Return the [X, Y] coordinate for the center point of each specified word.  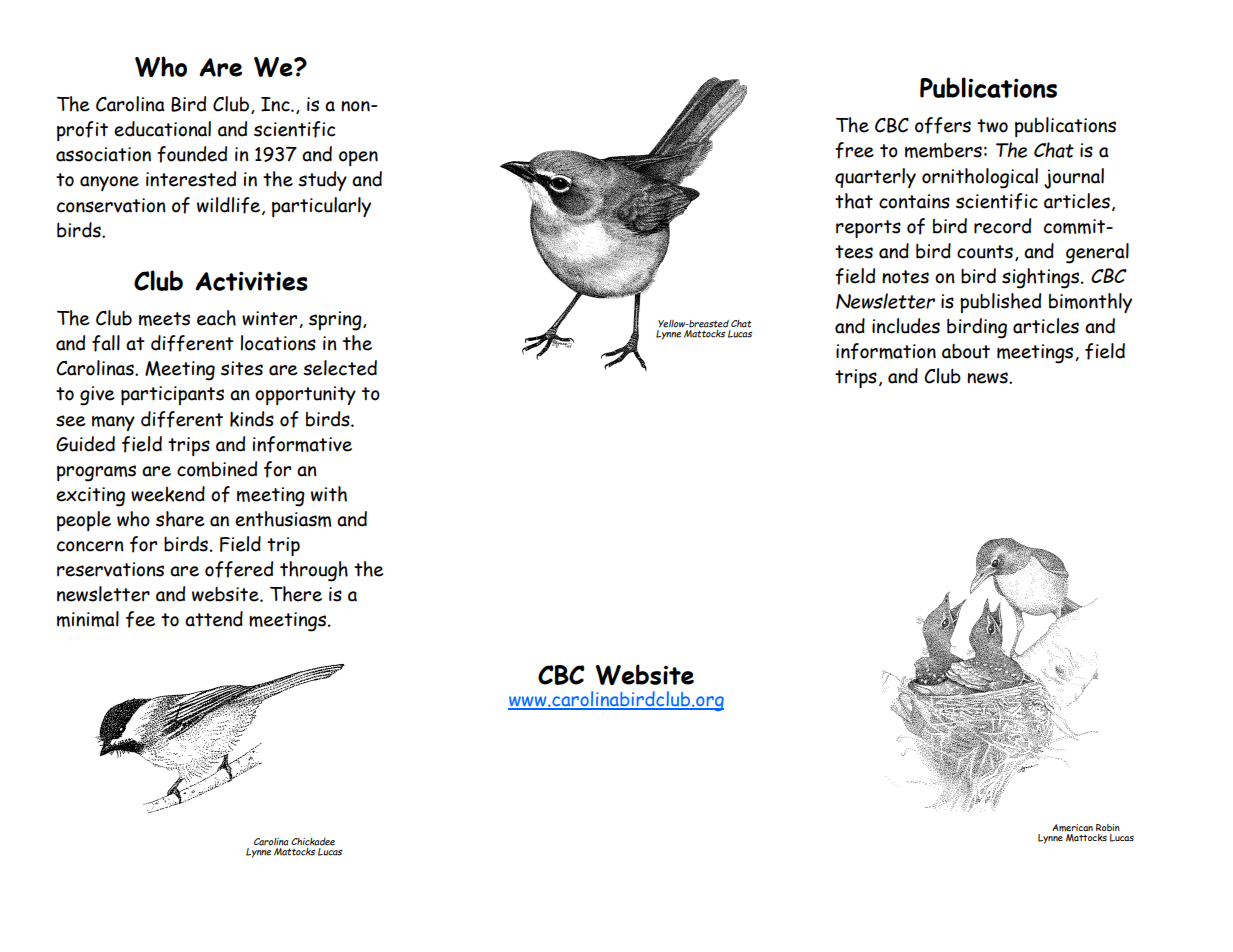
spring [336, 321]
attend [214, 619]
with [329, 494]
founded [192, 154]
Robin [1108, 827]
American [1072, 828]
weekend [168, 494]
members [943, 150]
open [358, 158]
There [296, 594]
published [1000, 303]
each [216, 318]
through [314, 571]
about [966, 351]
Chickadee [313, 842]
